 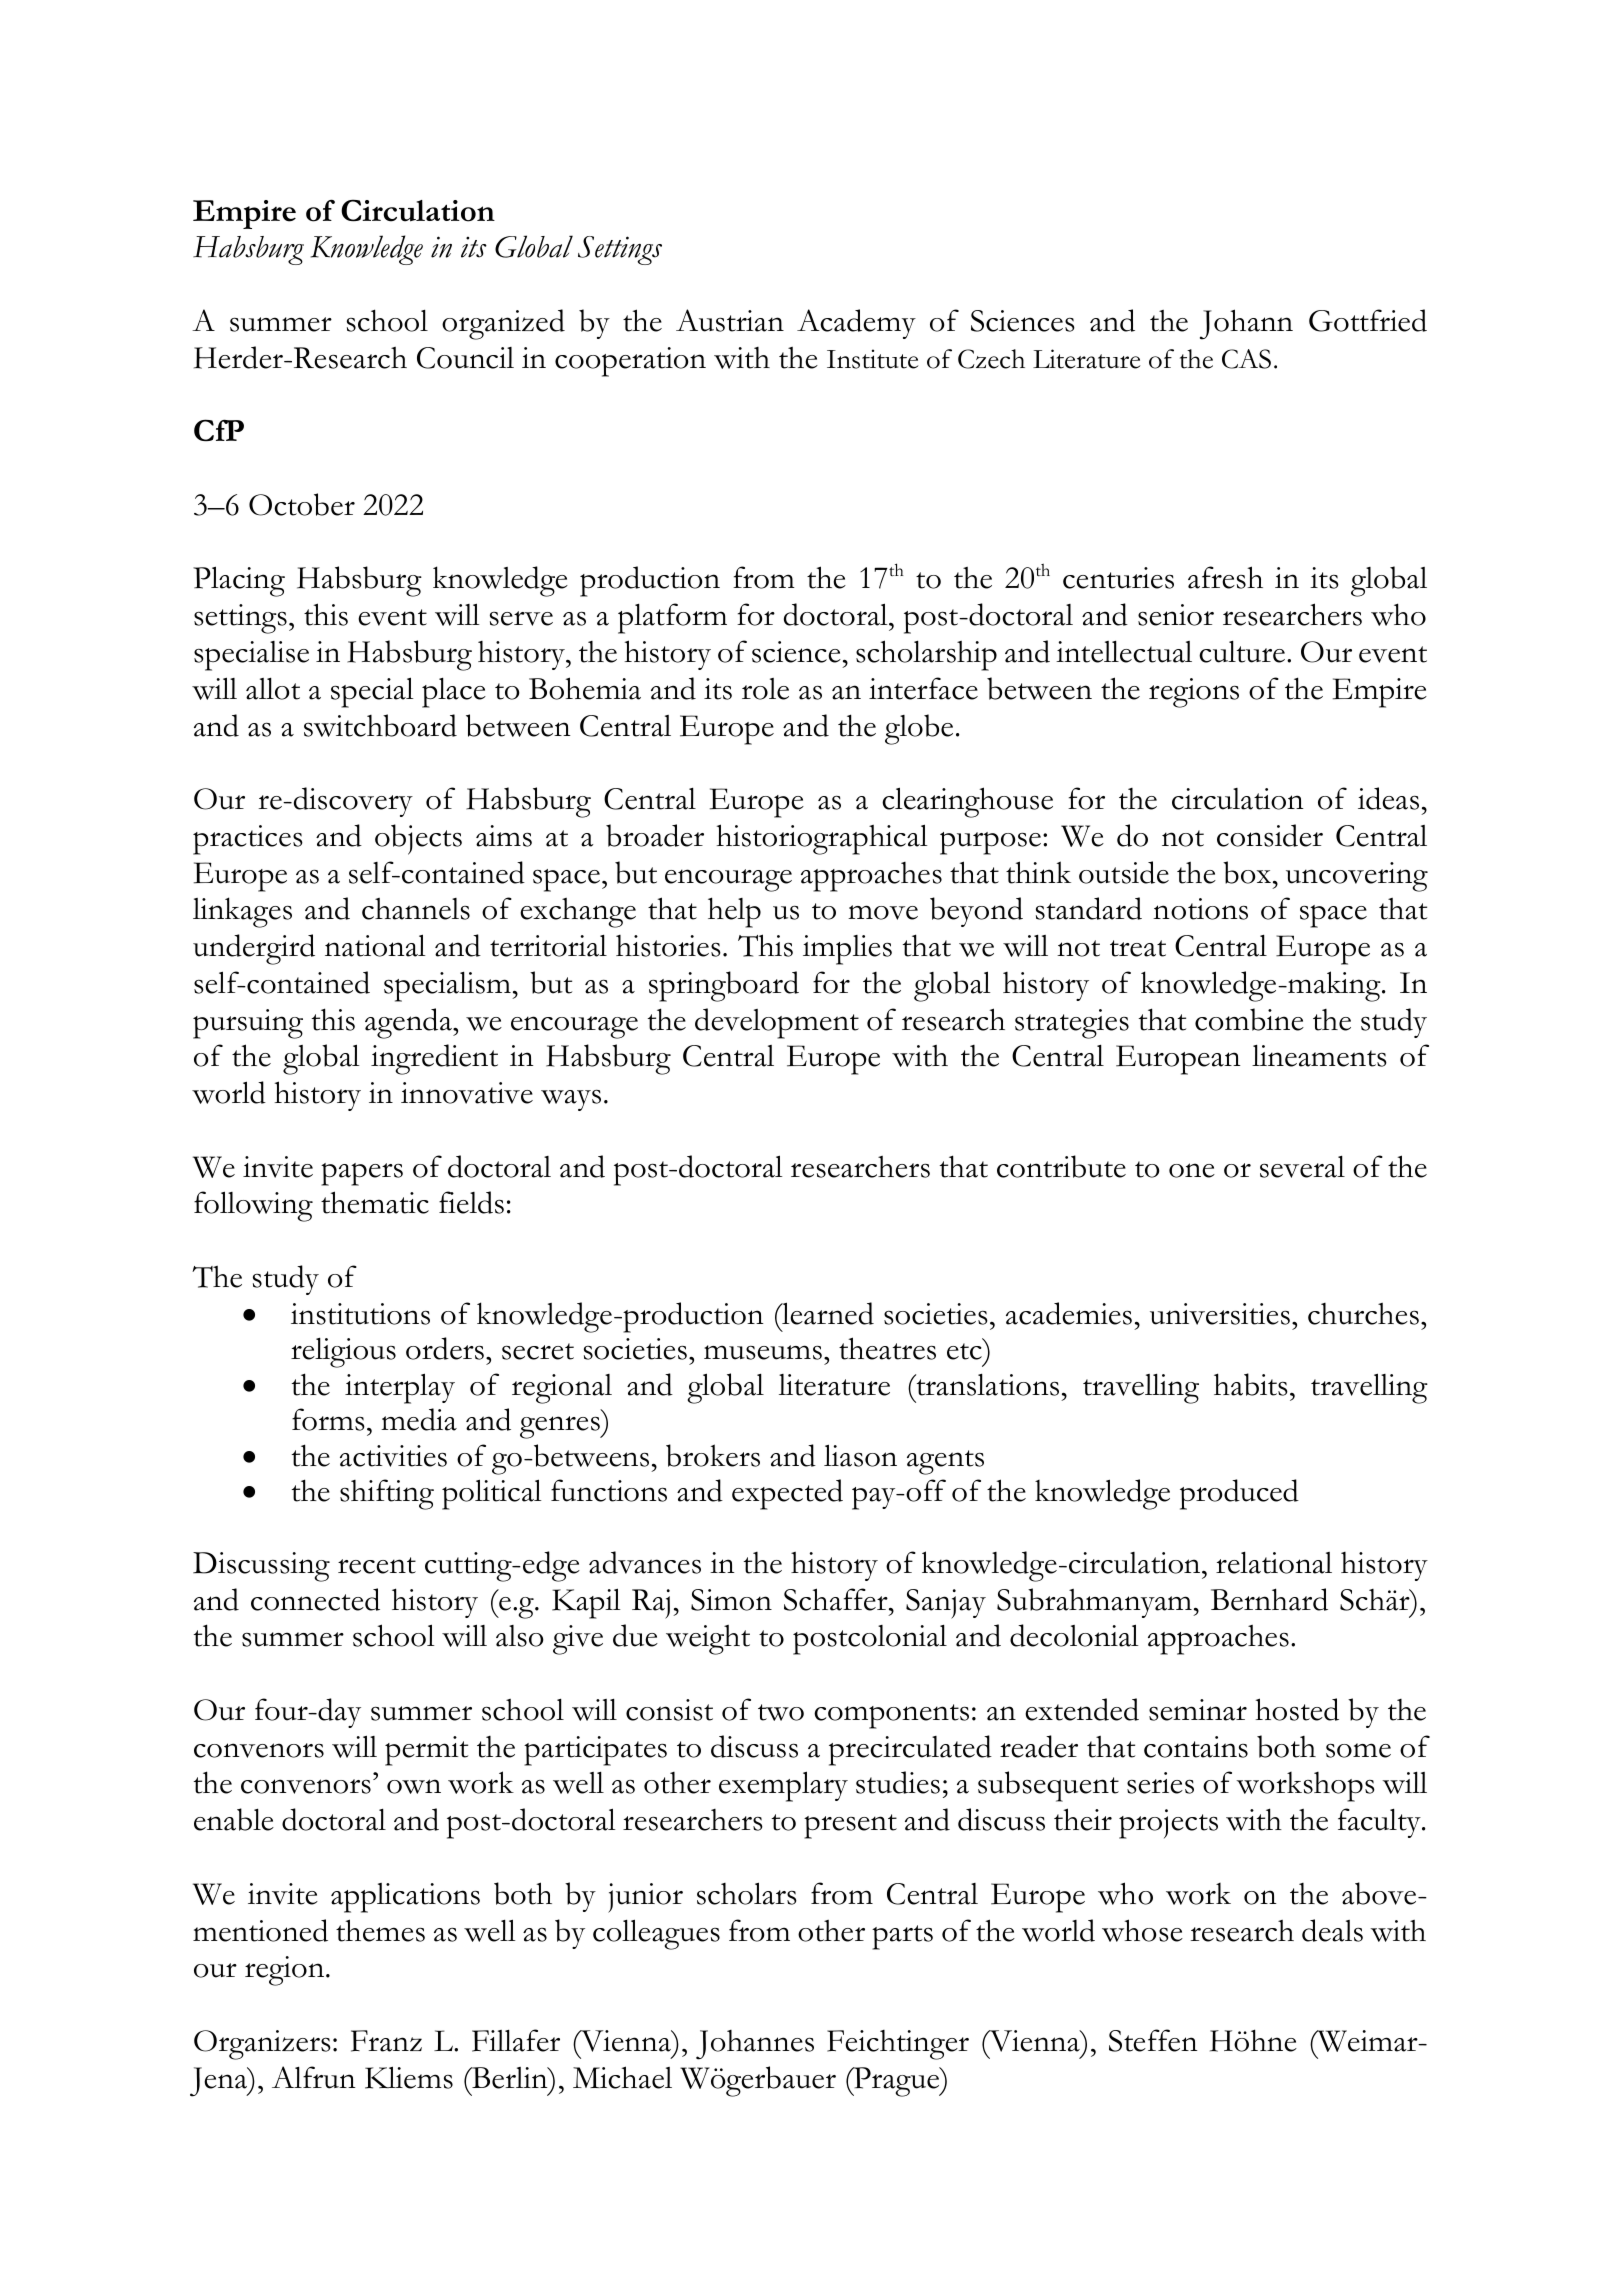 I want to click on switchboard, so click(x=380, y=725).
